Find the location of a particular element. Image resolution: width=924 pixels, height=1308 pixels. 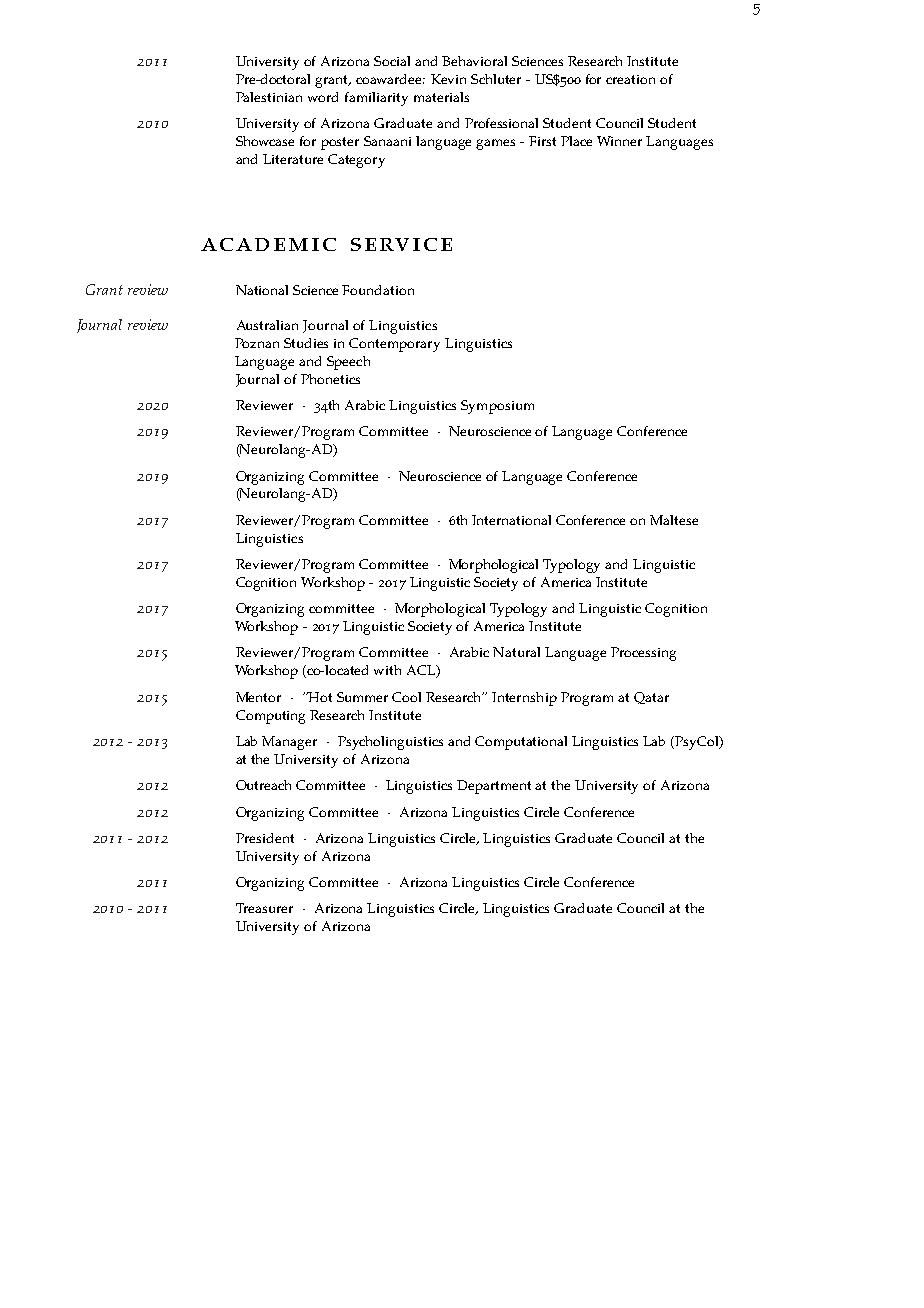

with is located at coordinates (387, 670).
